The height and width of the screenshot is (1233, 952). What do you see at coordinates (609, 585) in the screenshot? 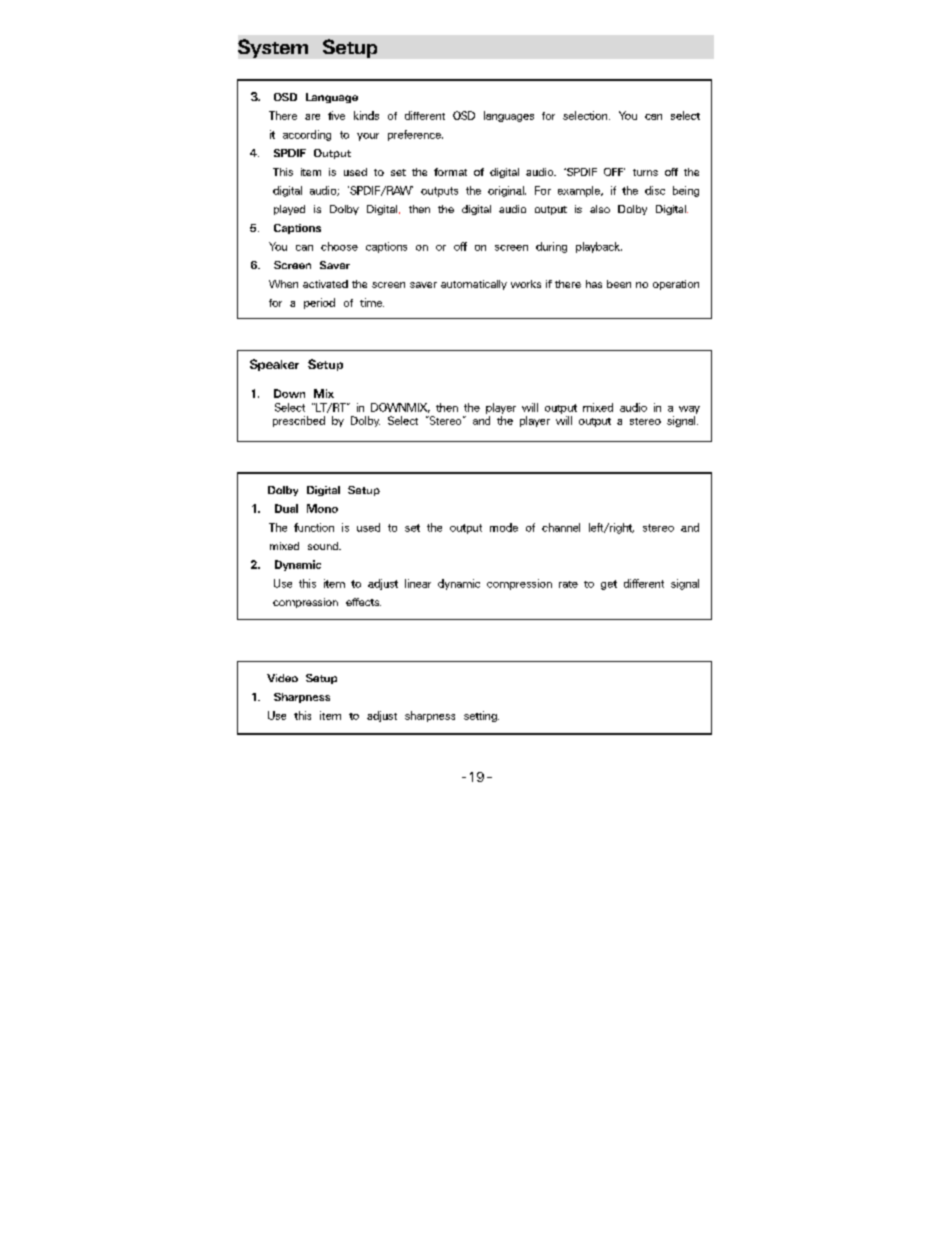
I see `get` at bounding box center [609, 585].
